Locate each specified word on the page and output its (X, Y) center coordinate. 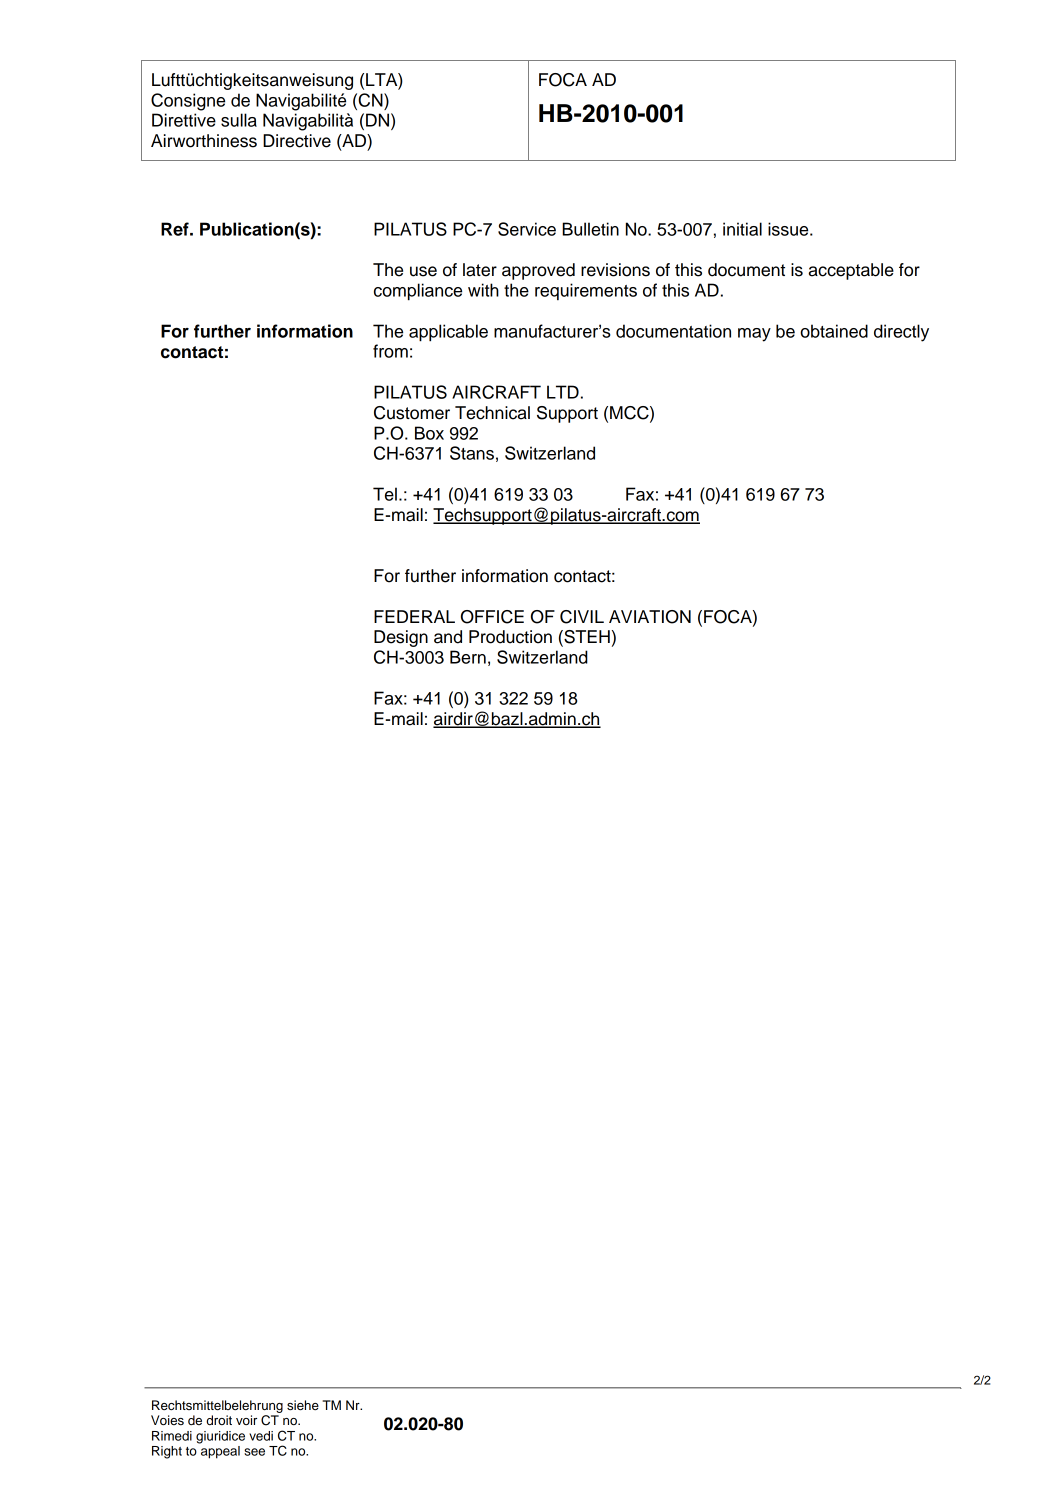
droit (219, 1420)
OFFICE (492, 617)
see (254, 1452)
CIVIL (582, 617)
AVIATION (650, 617)
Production (510, 637)
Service (527, 229)
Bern (468, 657)
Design (401, 638)
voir (246, 1420)
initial (742, 229)
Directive (297, 141)
